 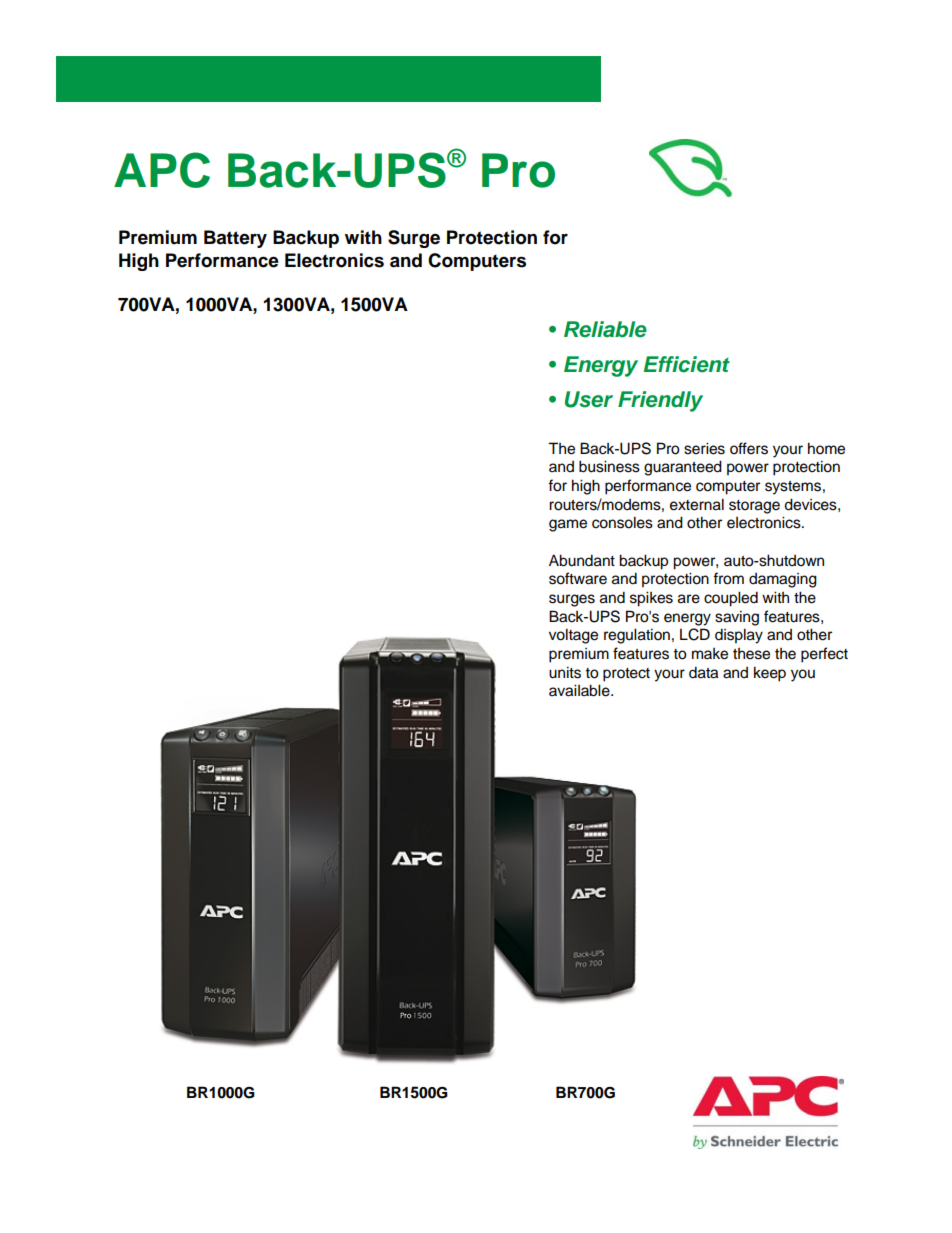 What do you see at coordinates (660, 401) in the screenshot?
I see `Friendly` at bounding box center [660, 401].
